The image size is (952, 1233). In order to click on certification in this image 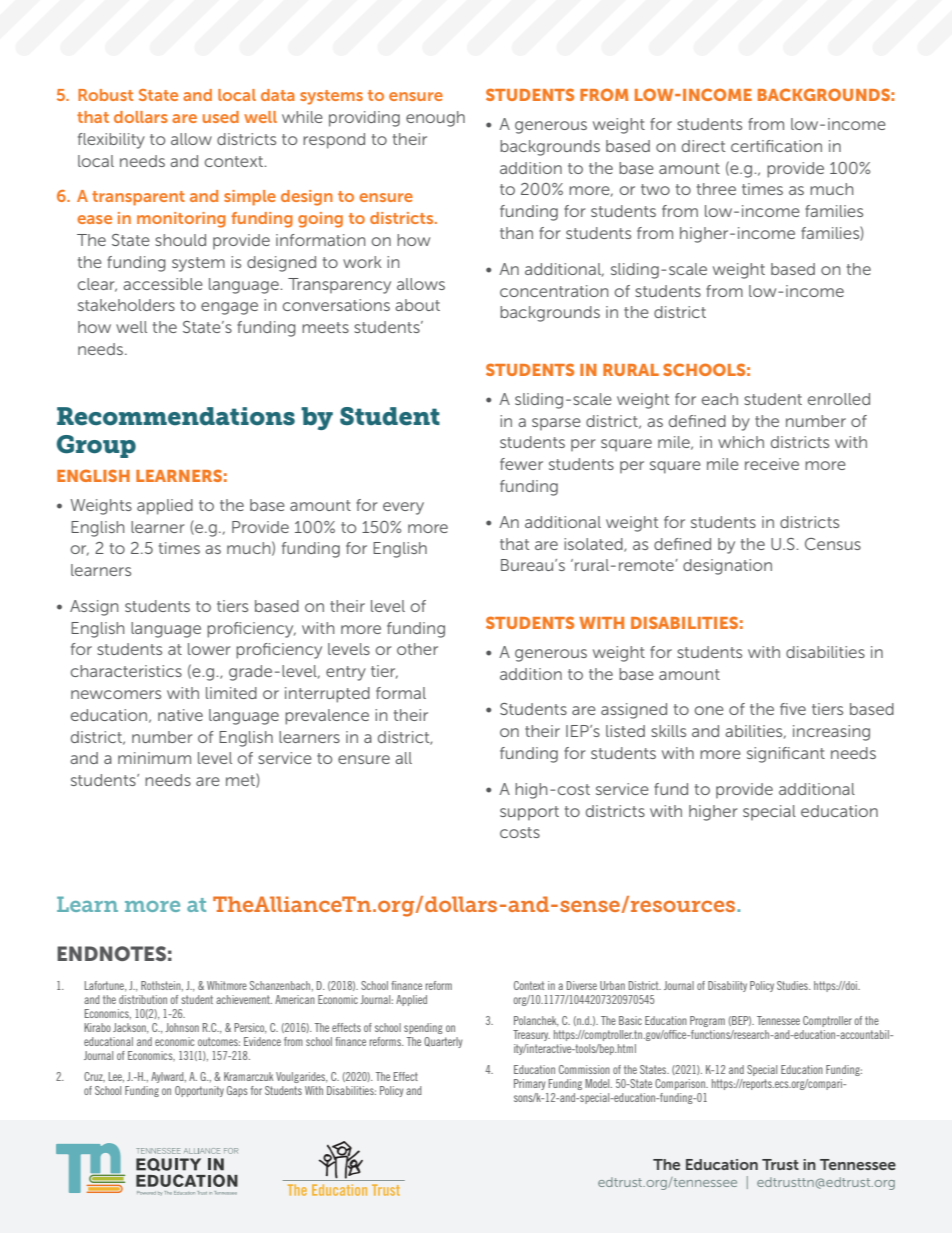, I will do `click(776, 146)`.
